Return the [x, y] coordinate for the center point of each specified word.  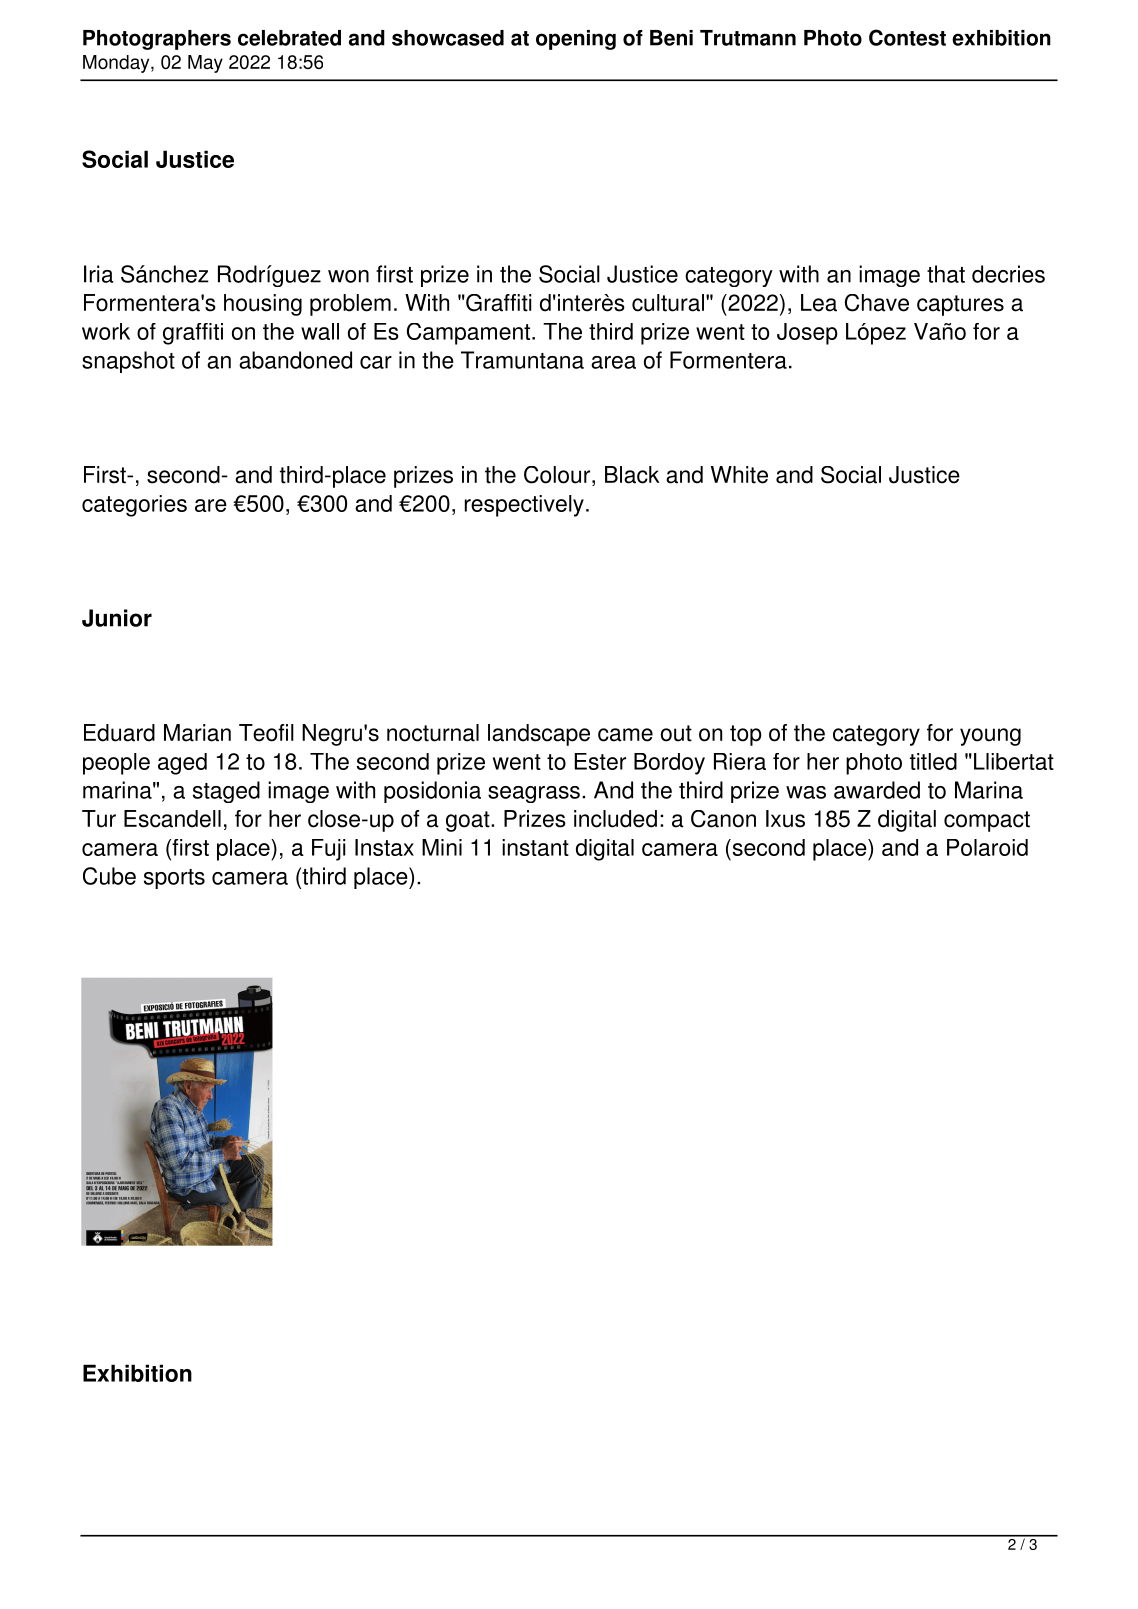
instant [535, 847]
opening [576, 40]
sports [174, 879]
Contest [907, 37]
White [739, 475]
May [205, 64]
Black [632, 475]
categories [134, 506]
